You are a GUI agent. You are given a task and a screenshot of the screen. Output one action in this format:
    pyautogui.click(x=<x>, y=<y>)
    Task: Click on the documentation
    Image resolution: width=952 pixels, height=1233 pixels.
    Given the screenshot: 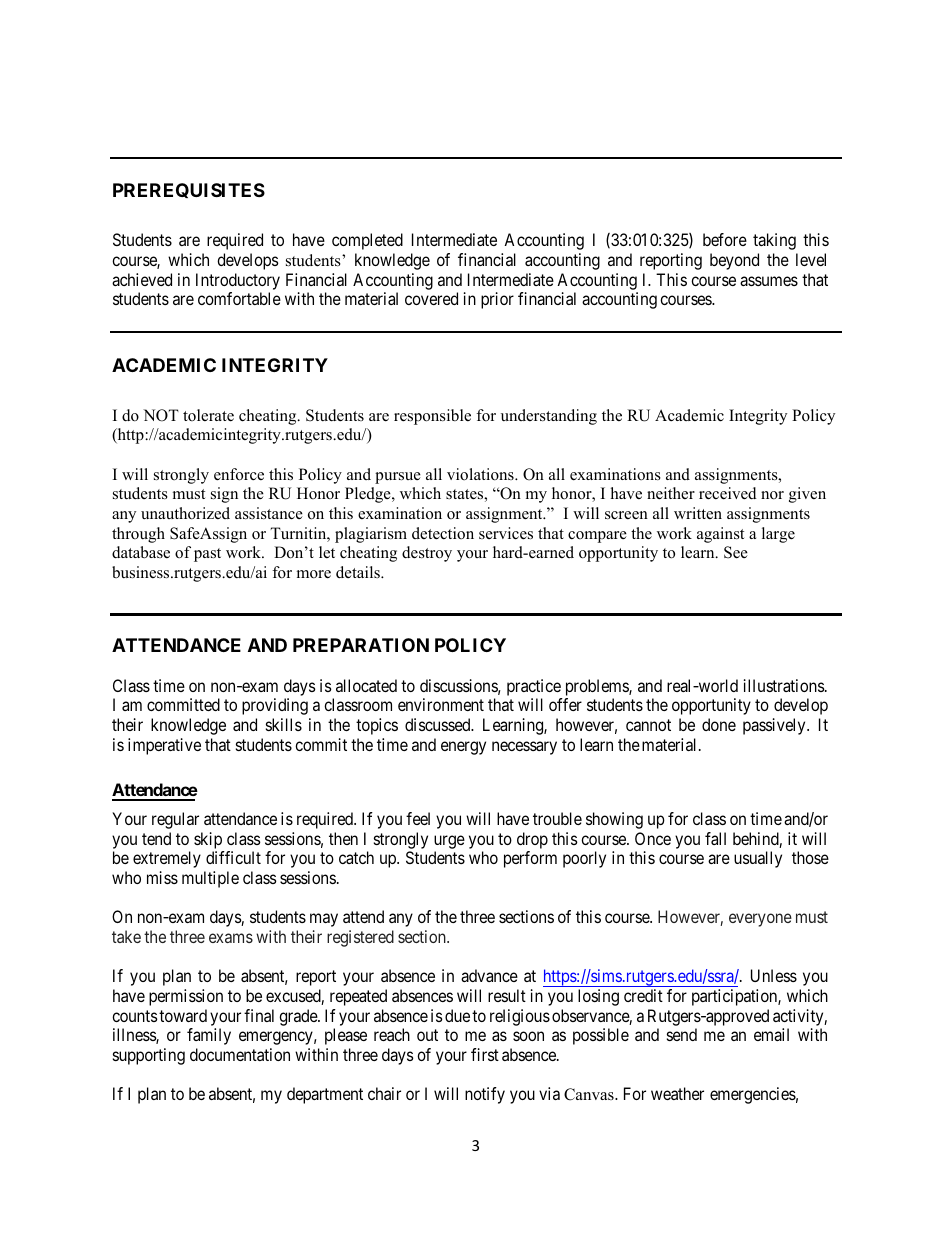 What is the action you would take?
    pyautogui.click(x=240, y=1054)
